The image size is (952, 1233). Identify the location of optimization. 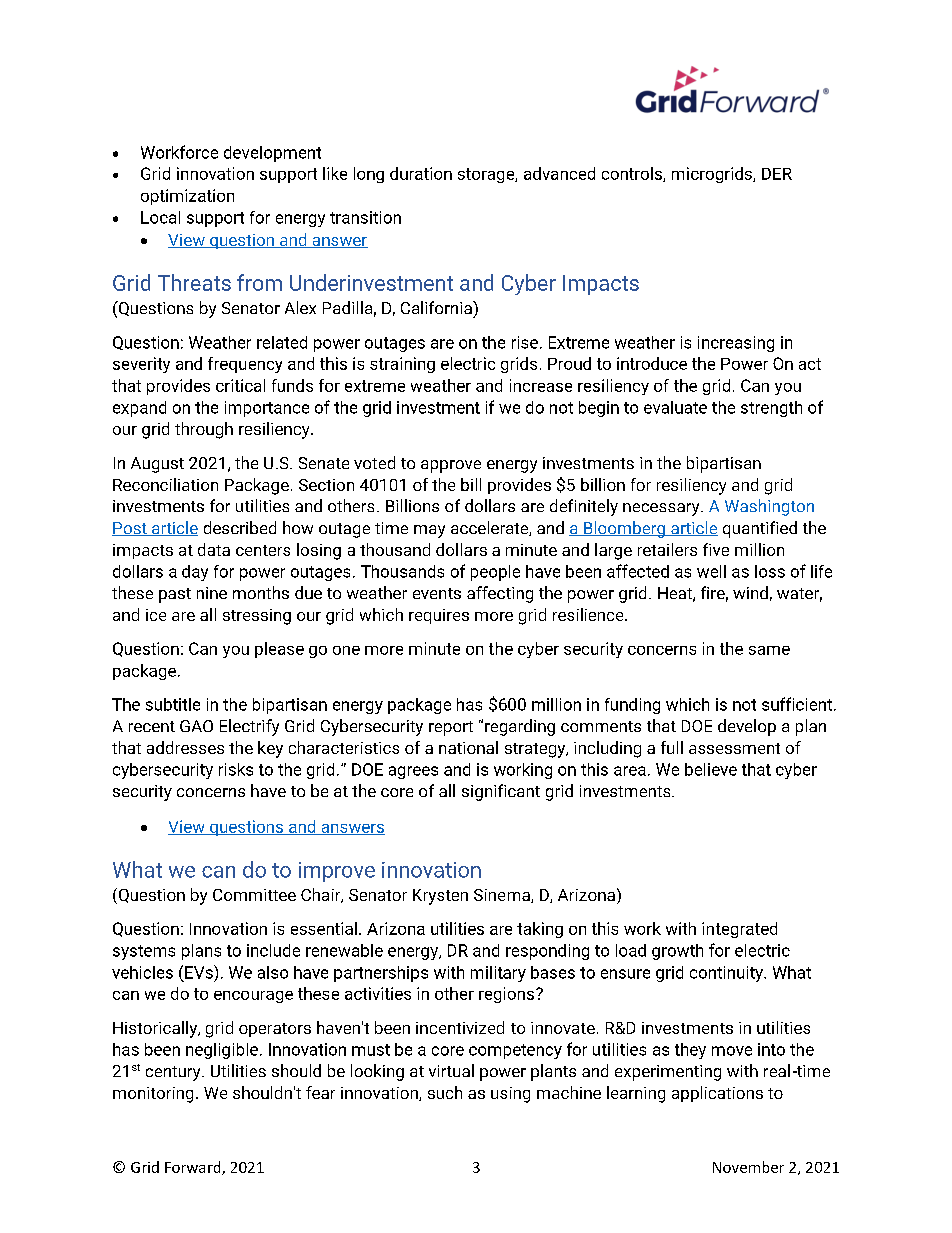
(187, 197).
